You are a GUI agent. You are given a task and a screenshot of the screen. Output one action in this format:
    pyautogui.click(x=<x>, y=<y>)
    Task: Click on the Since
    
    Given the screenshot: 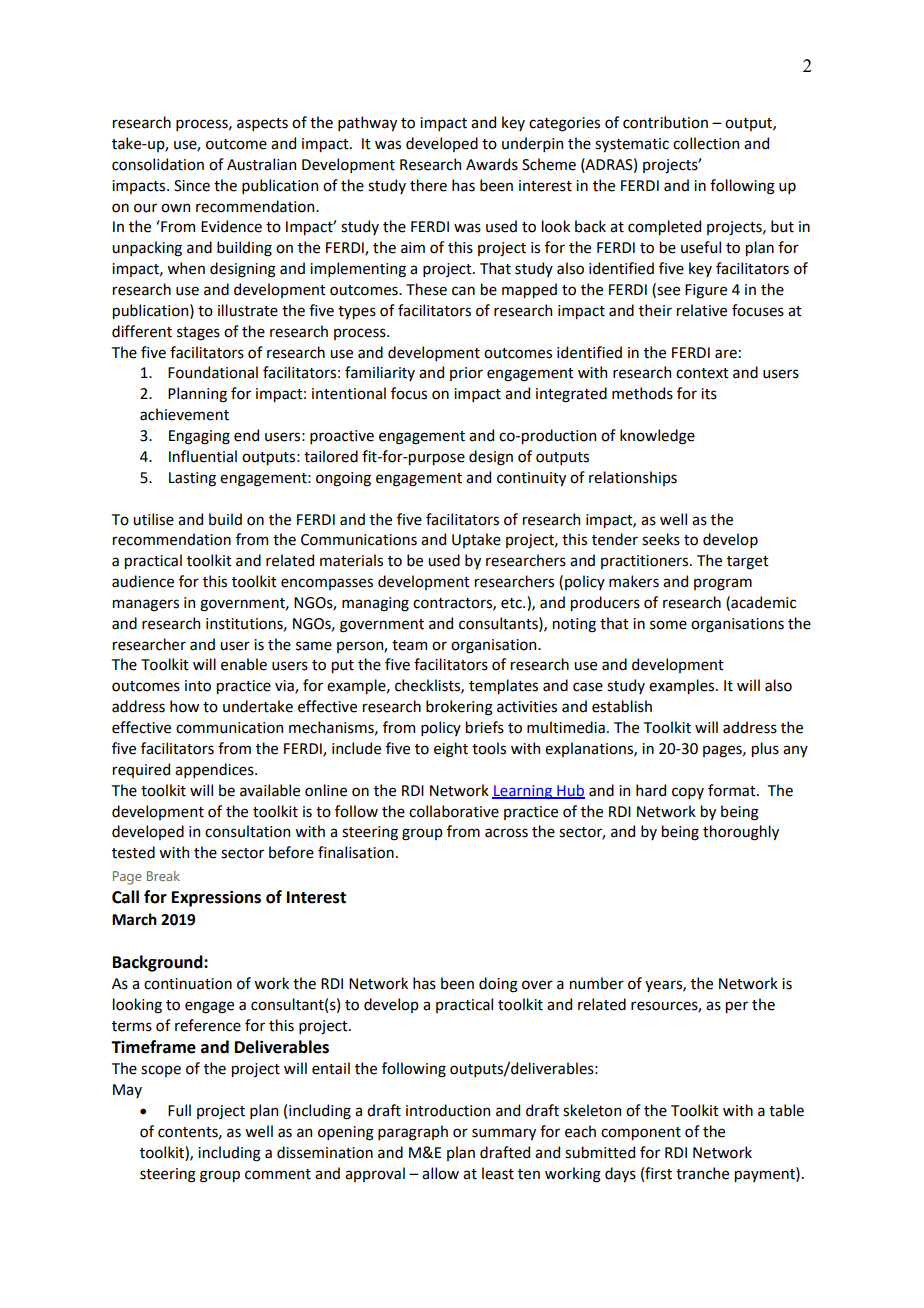 What is the action you would take?
    pyautogui.click(x=192, y=186)
